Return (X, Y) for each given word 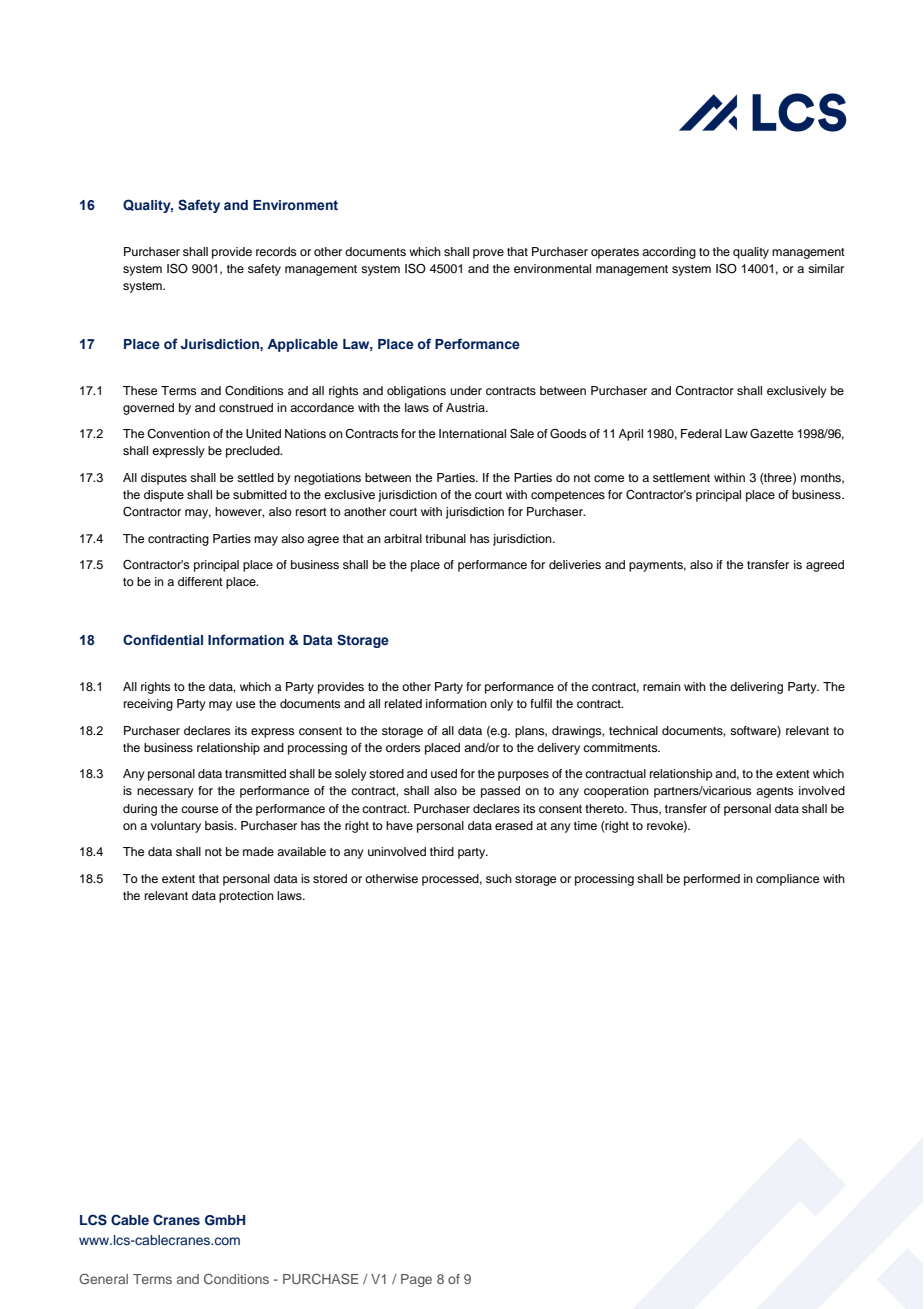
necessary (165, 793)
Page (416, 1280)
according (669, 253)
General (103, 1278)
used (444, 773)
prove (488, 254)
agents (775, 792)
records (276, 251)
